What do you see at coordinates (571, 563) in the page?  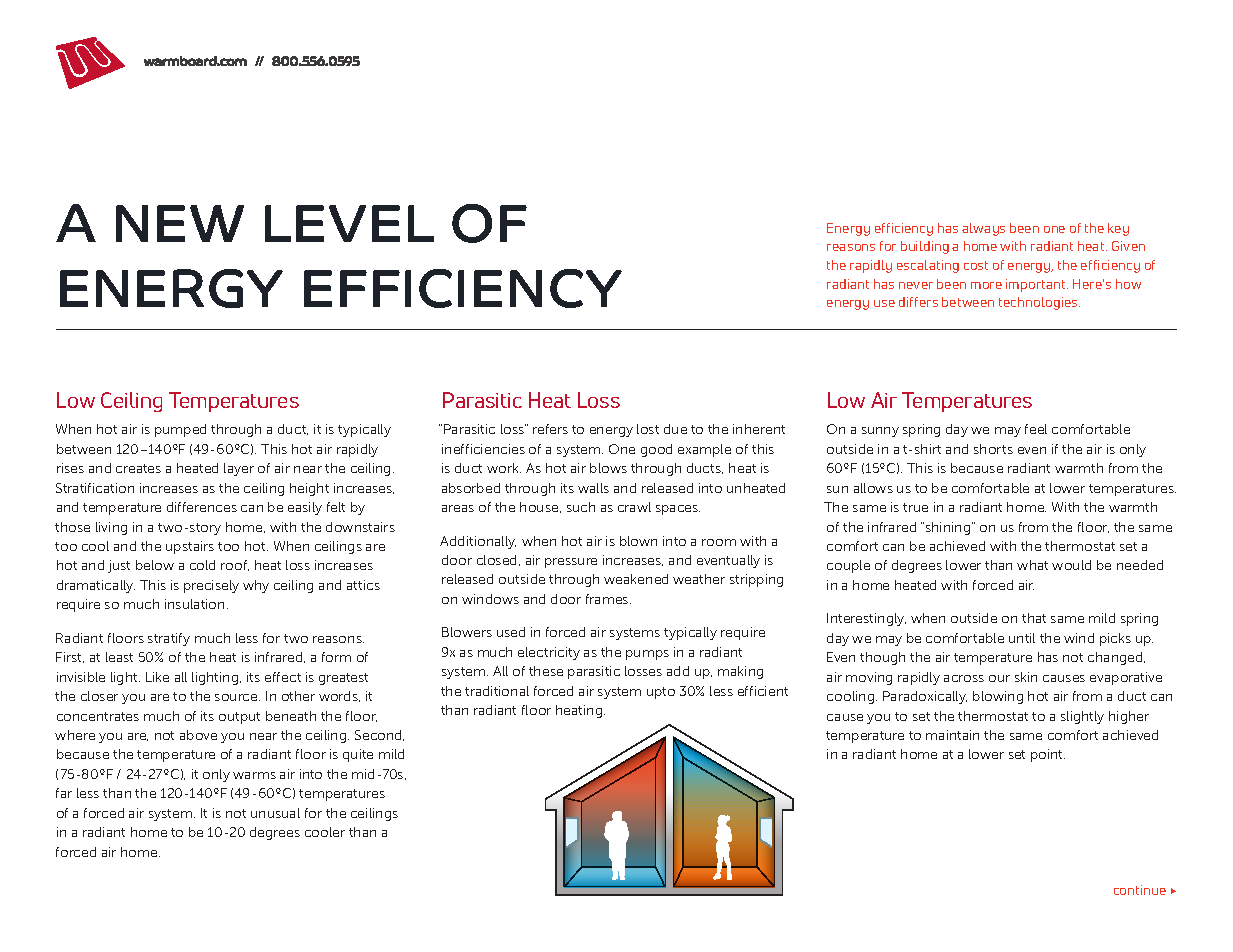 I see `pressure` at bounding box center [571, 563].
